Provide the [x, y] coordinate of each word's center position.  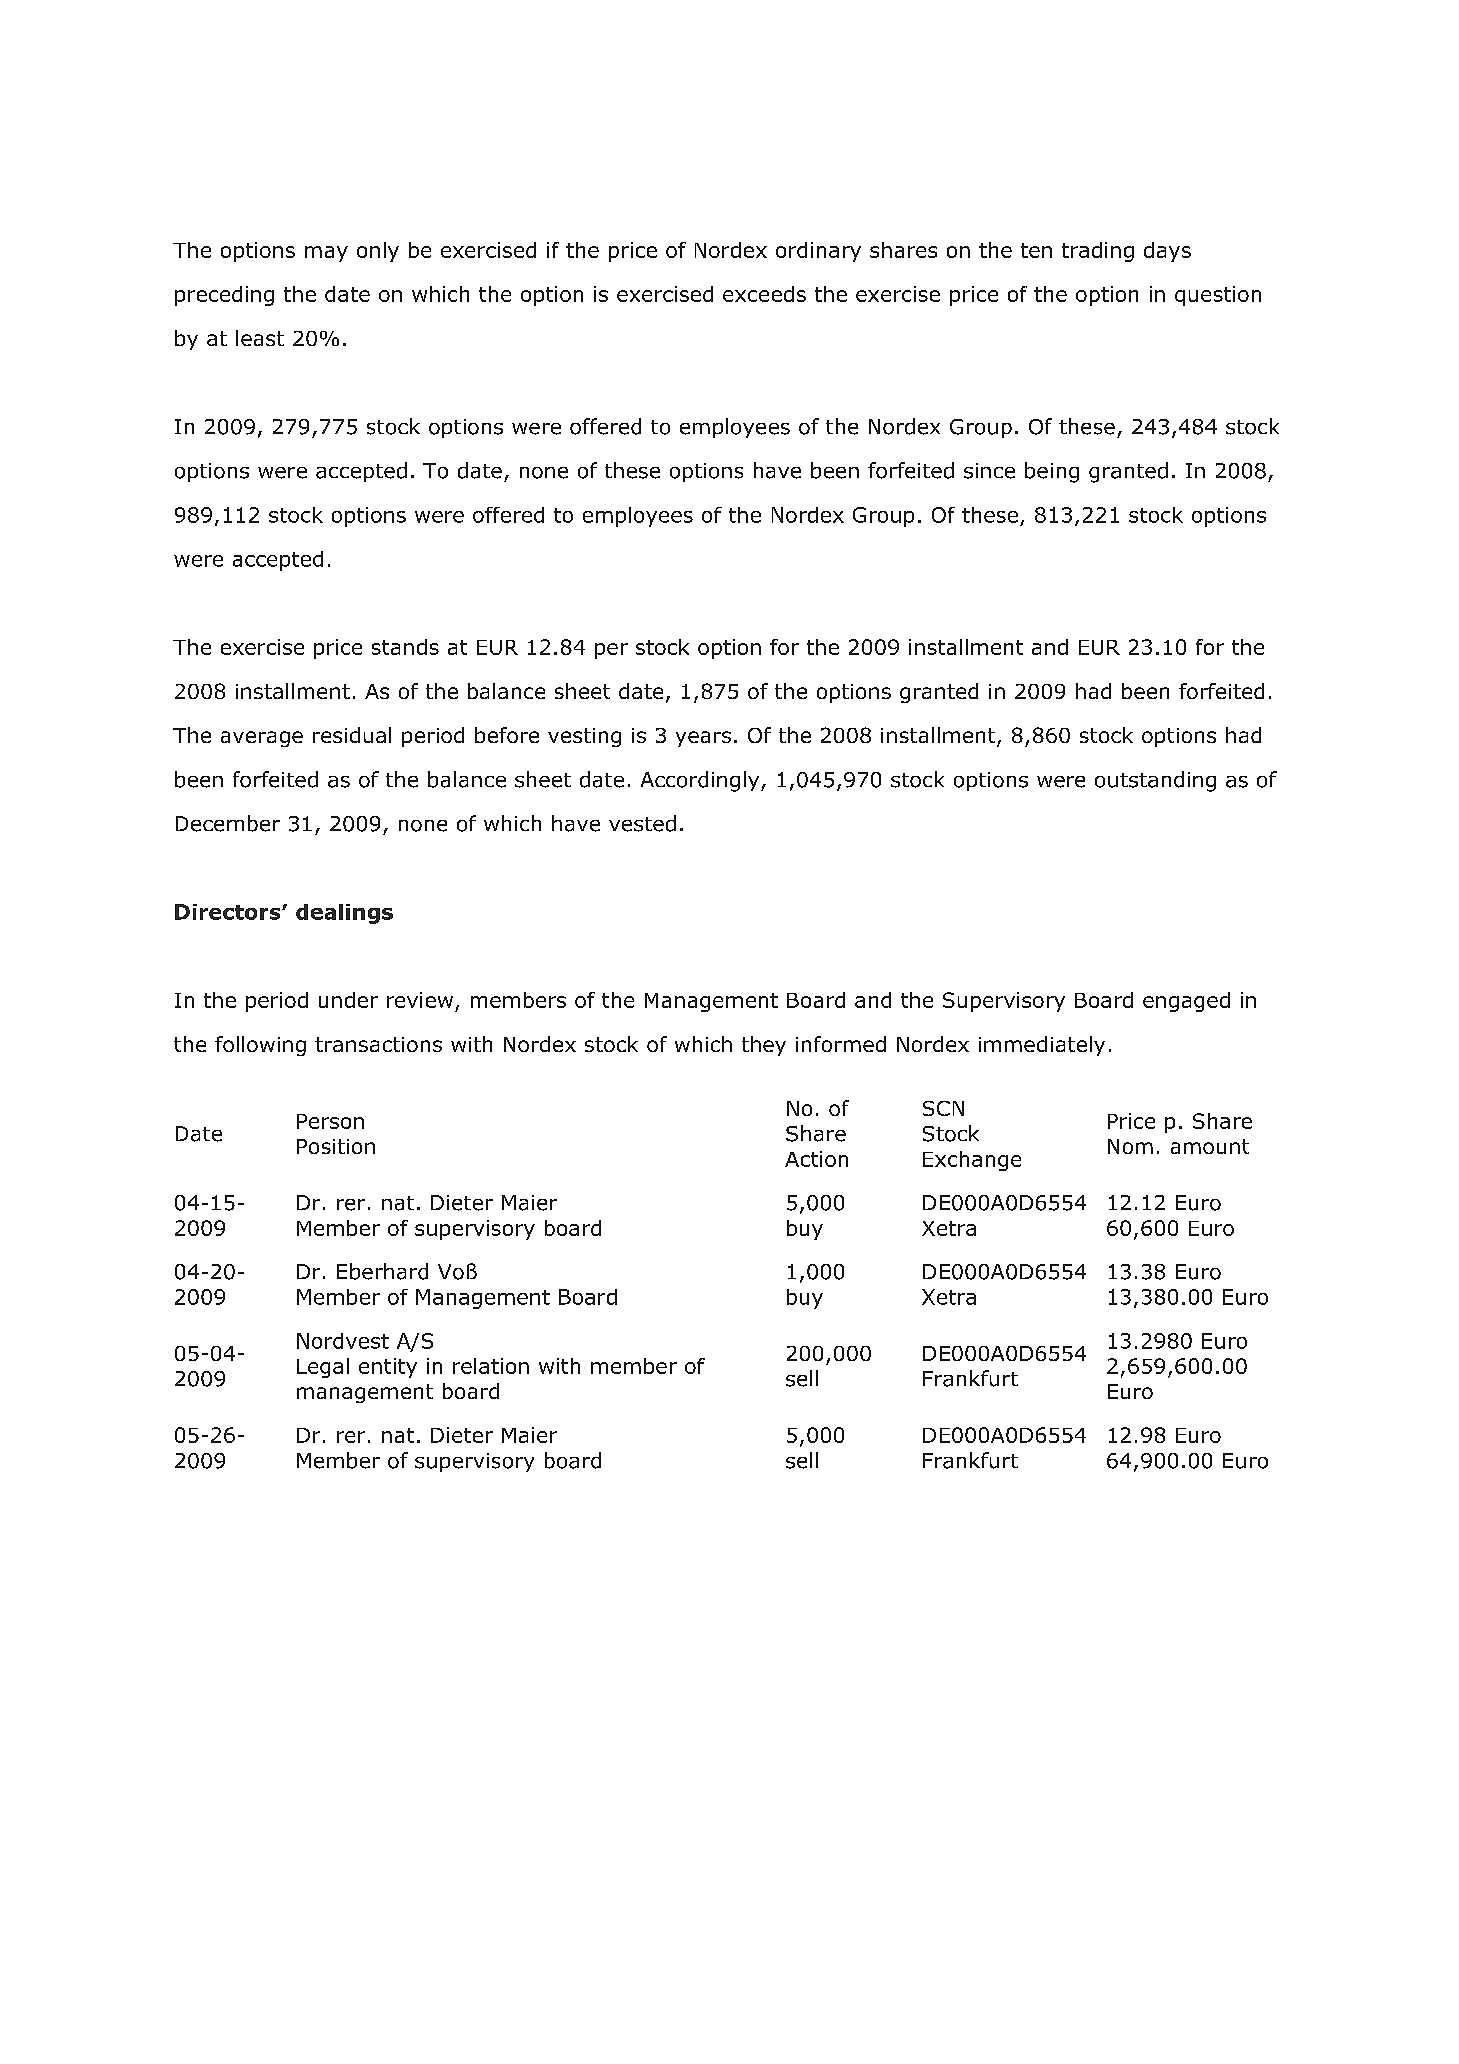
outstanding [1155, 781]
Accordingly [701, 781]
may [326, 254]
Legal [323, 1368]
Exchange [972, 1161]
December [228, 823]
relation [491, 1366]
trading [1098, 252]
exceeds [764, 294]
